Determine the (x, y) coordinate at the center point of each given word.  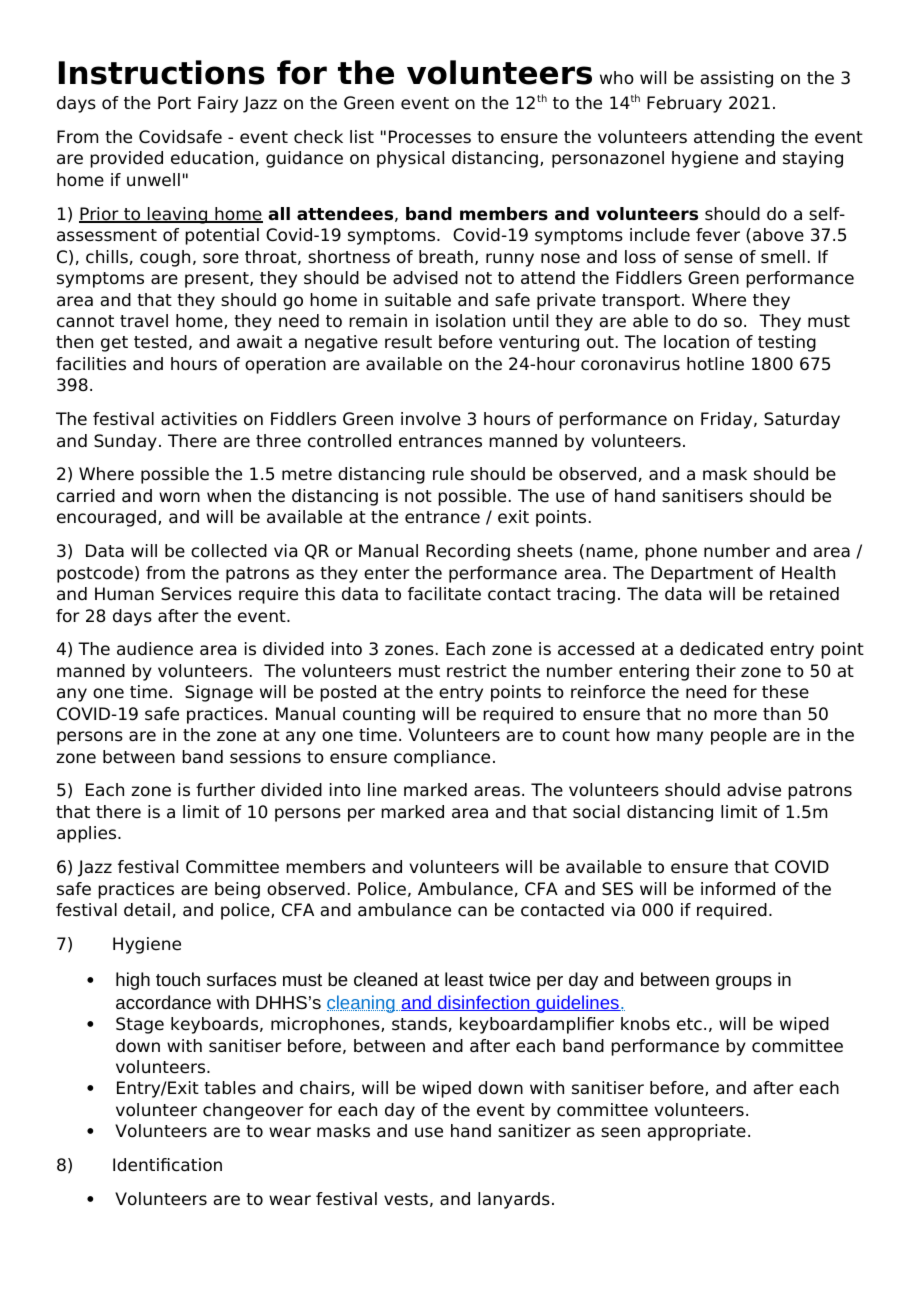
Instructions (162, 72)
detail (147, 910)
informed (738, 889)
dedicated (721, 649)
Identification (167, 1165)
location (696, 342)
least (464, 979)
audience (155, 649)
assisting (737, 79)
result (408, 342)
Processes (430, 137)
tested (160, 342)
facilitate (444, 594)
